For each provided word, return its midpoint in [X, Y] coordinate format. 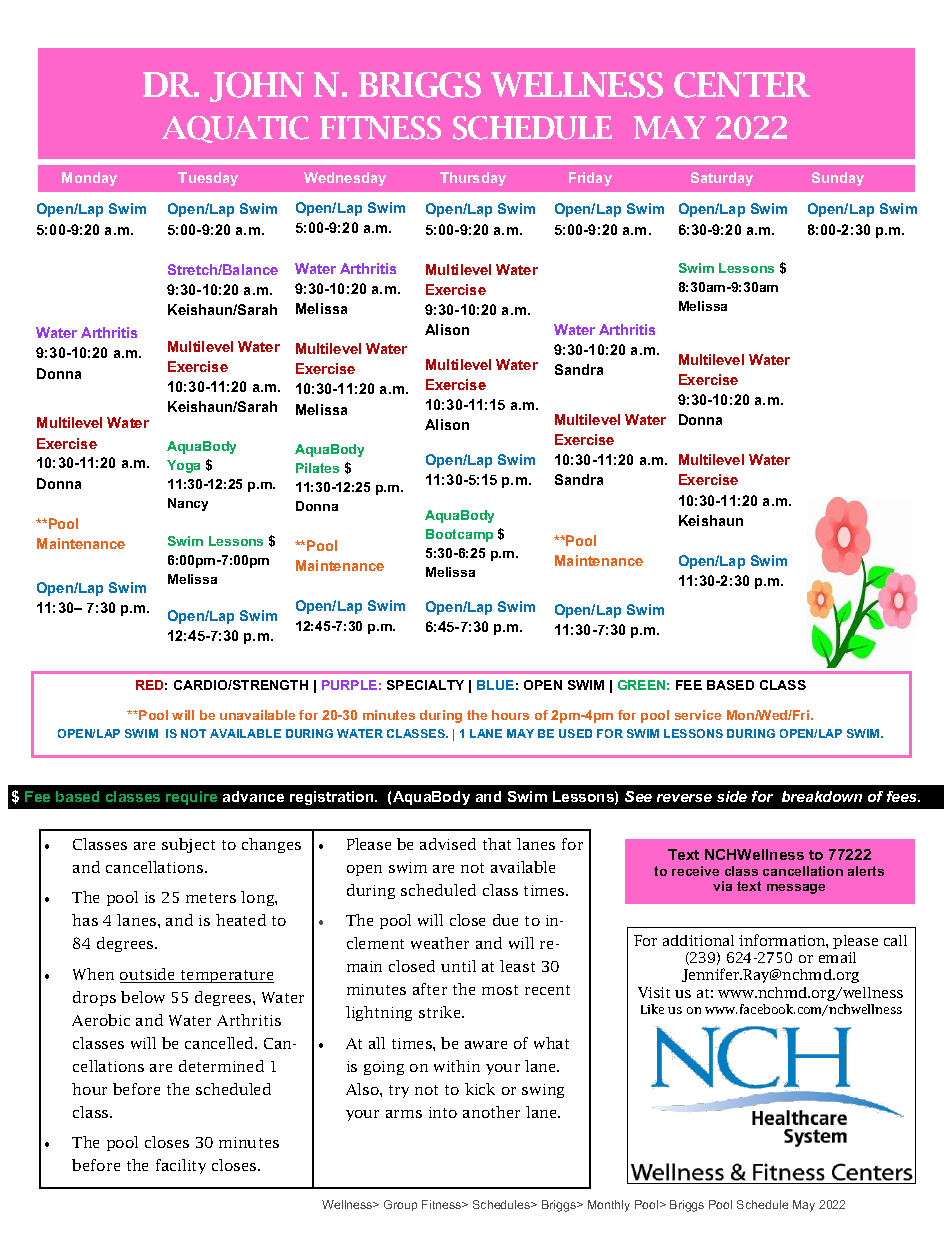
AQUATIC [235, 129]
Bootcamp [459, 535]
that [497, 844]
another [491, 1112]
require [191, 798]
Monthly [609, 1206]
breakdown [822, 796]
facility [181, 1166]
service [698, 715]
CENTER [742, 85]
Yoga [183, 466]
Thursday [473, 179]
